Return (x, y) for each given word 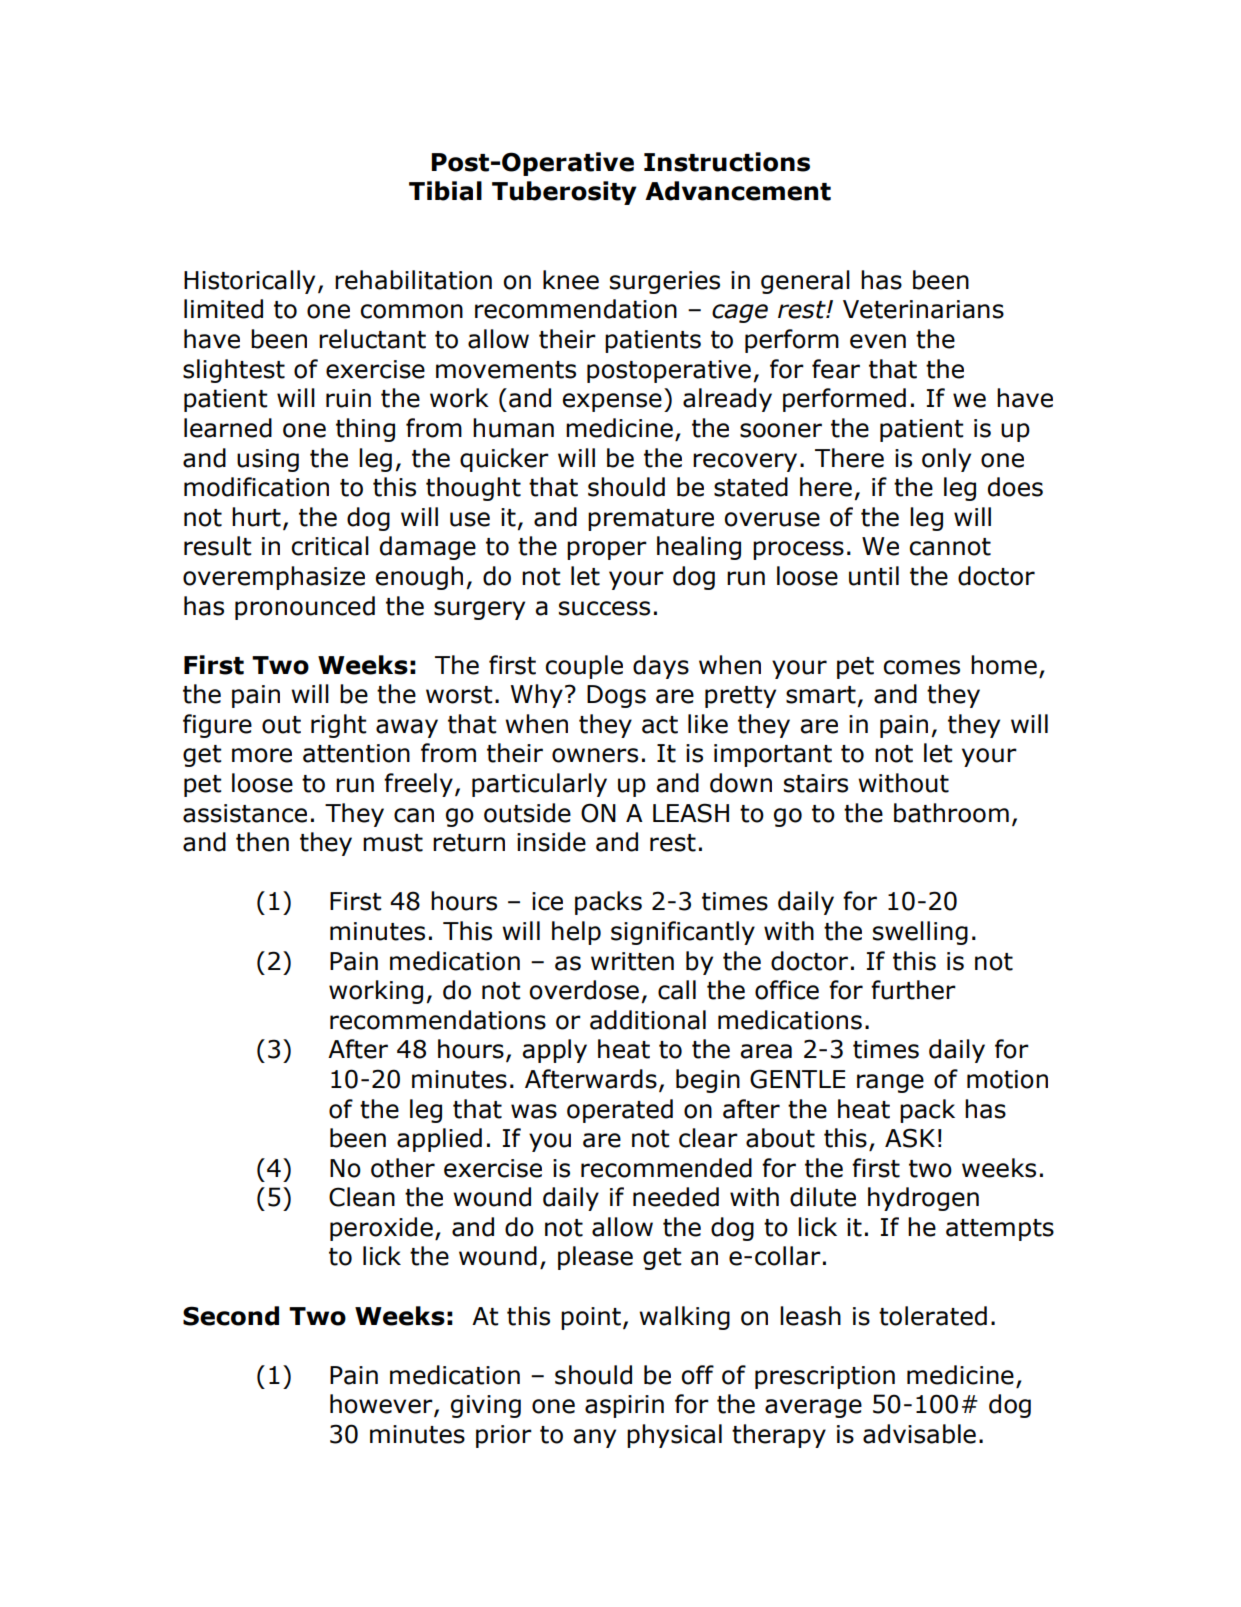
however (382, 1405)
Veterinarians (923, 309)
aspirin (624, 1406)
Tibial (445, 191)
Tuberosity (564, 193)
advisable (919, 1434)
